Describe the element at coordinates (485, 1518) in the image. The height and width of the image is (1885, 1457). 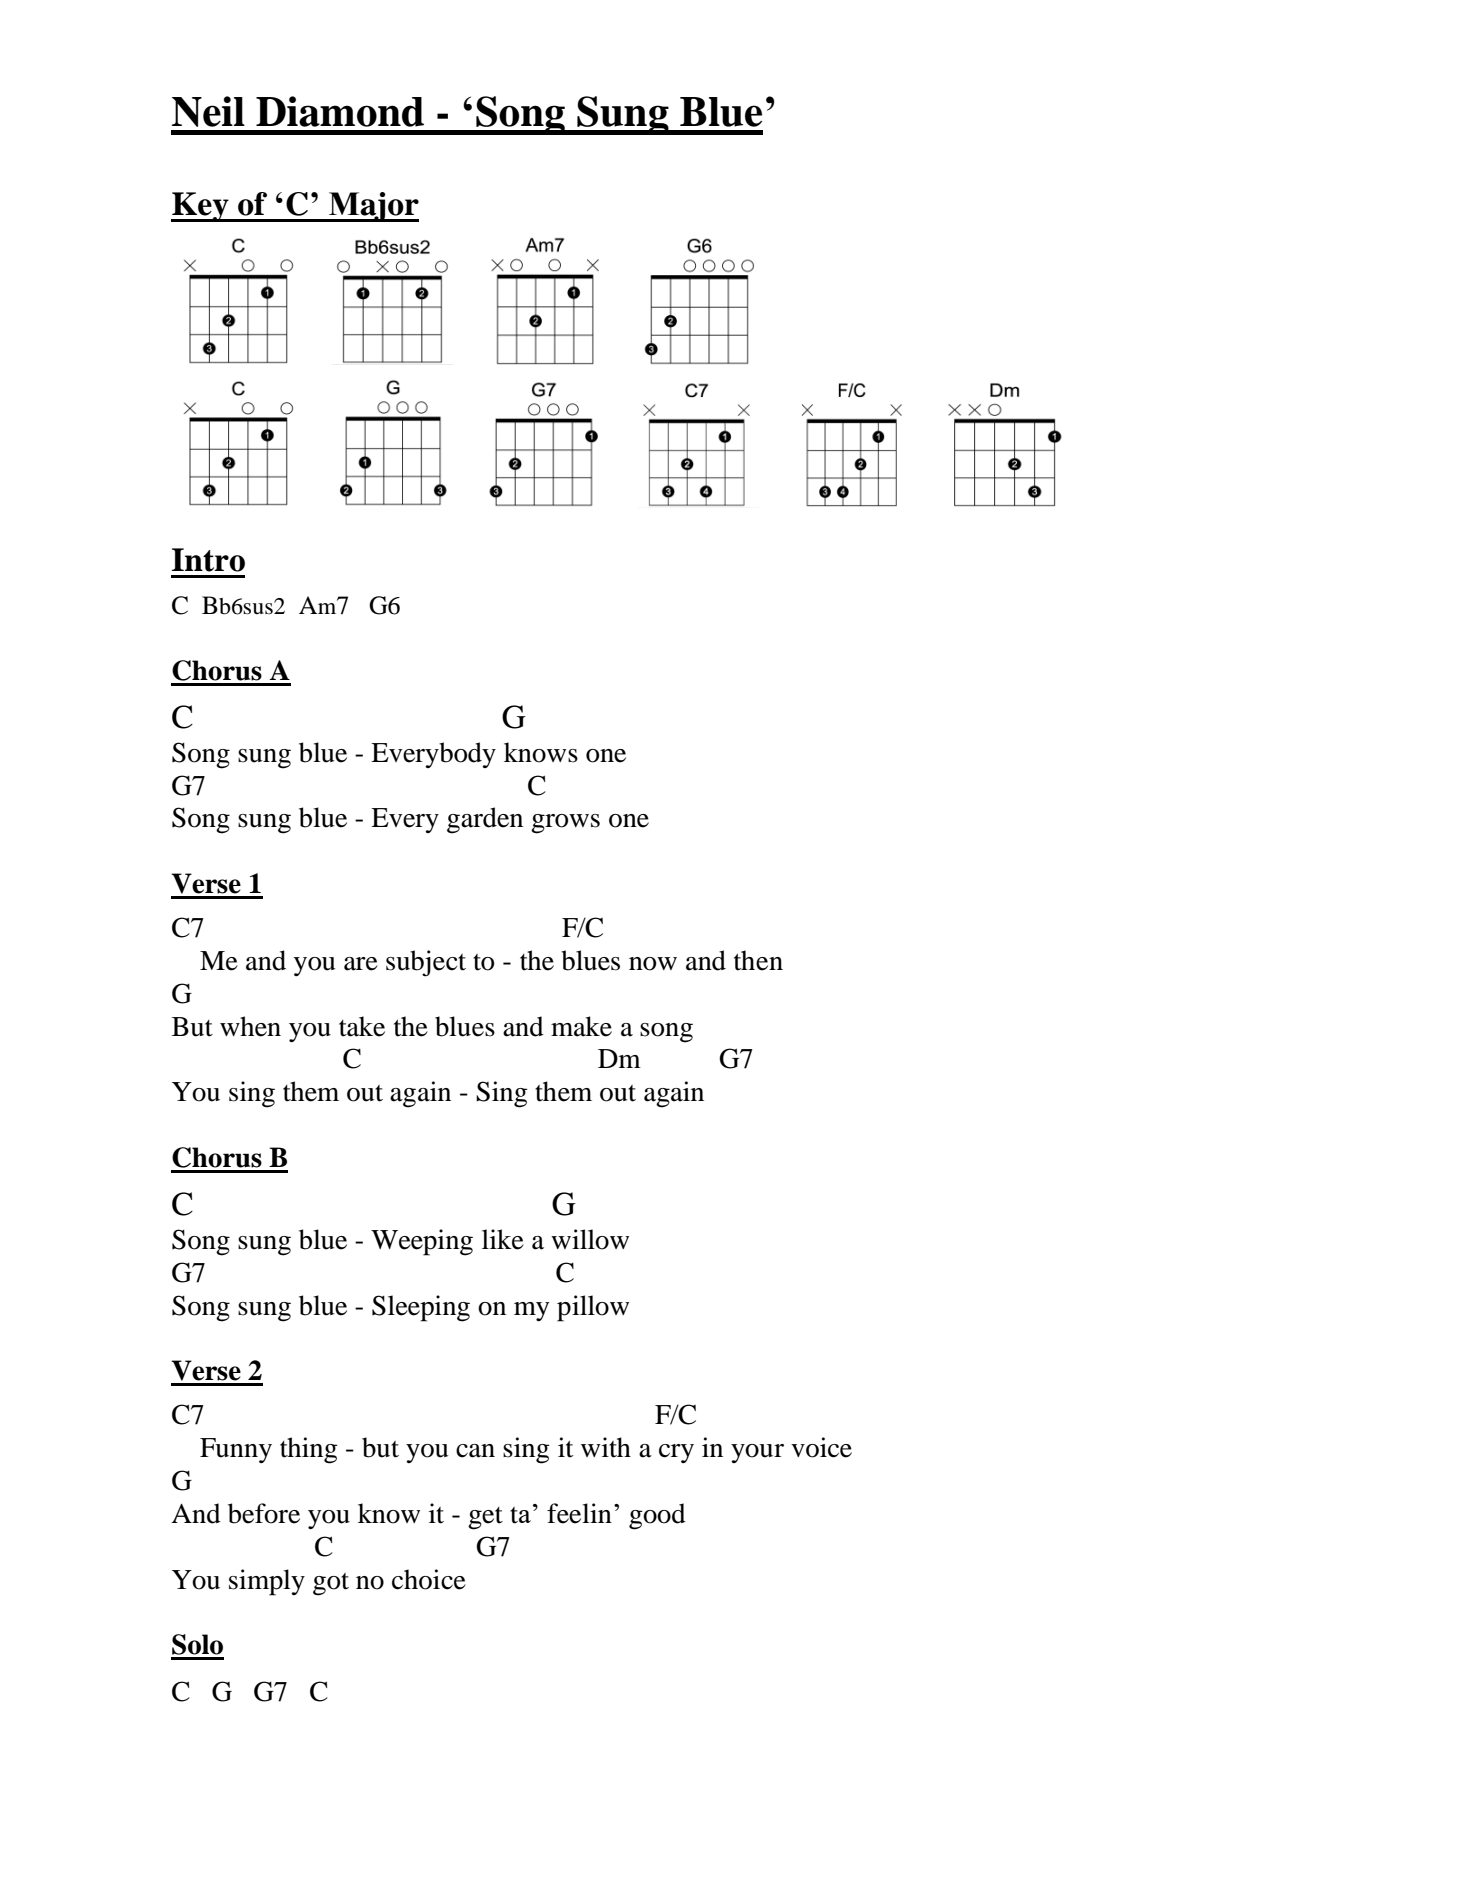
I see `get` at that location.
